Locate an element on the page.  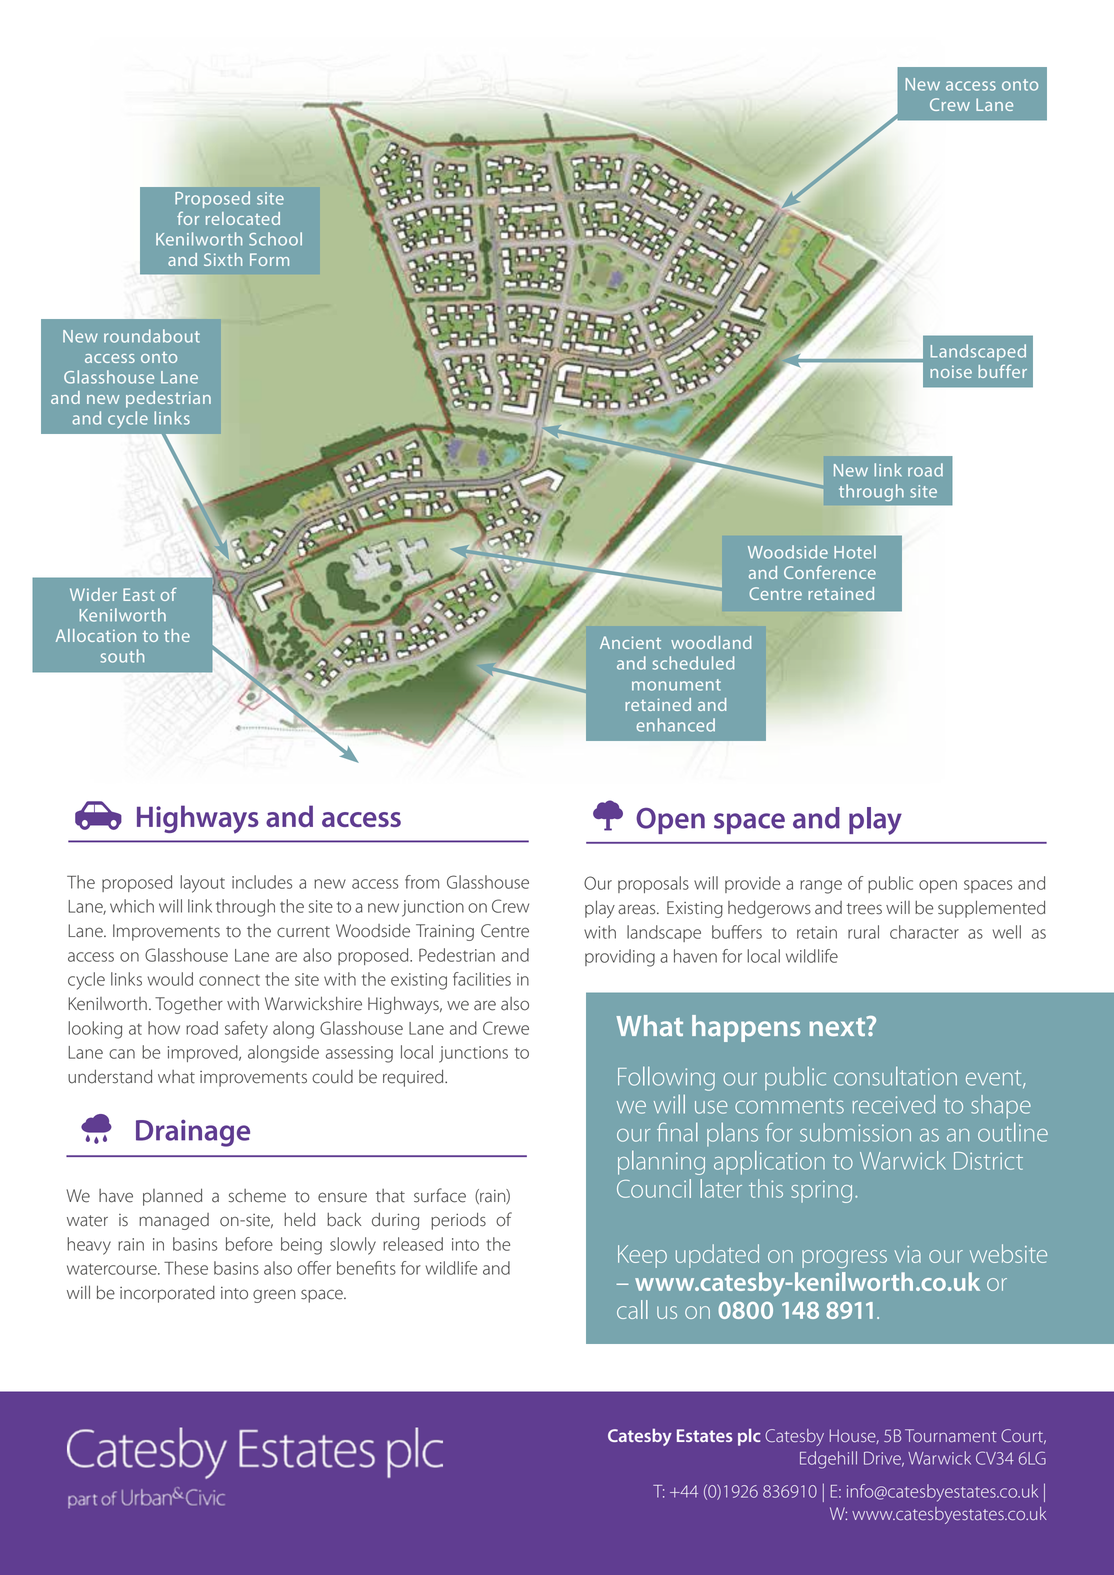
call is located at coordinates (632, 1309).
